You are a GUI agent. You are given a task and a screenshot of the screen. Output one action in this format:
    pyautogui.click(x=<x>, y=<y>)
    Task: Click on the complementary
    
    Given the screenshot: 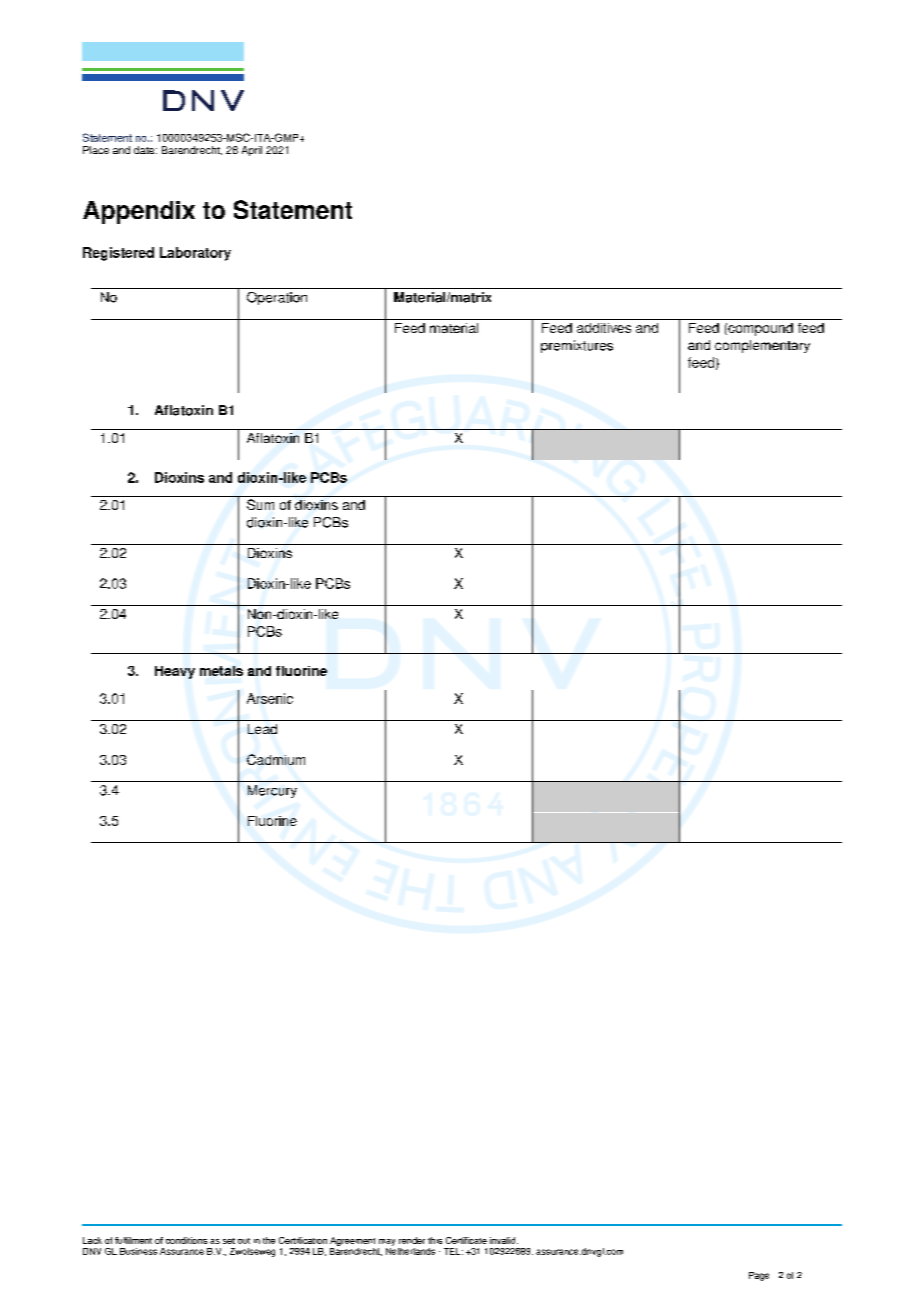 What is the action you would take?
    pyautogui.click(x=762, y=346)
